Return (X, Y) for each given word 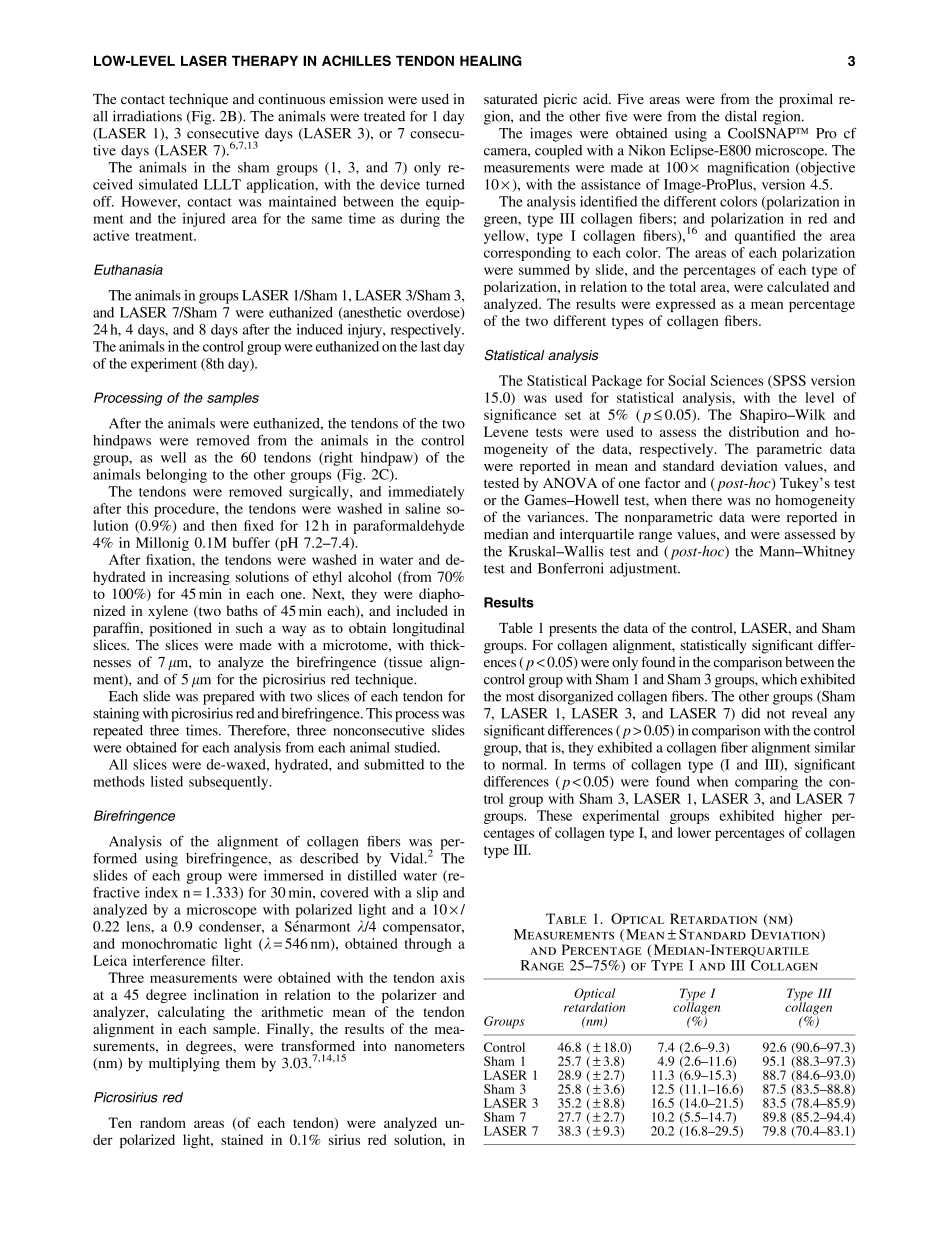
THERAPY (265, 61)
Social (687, 380)
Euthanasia (128, 269)
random (163, 1122)
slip (427, 894)
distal (741, 116)
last (431, 346)
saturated (511, 98)
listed (167, 781)
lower (694, 832)
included (422, 610)
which (779, 679)
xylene (168, 612)
